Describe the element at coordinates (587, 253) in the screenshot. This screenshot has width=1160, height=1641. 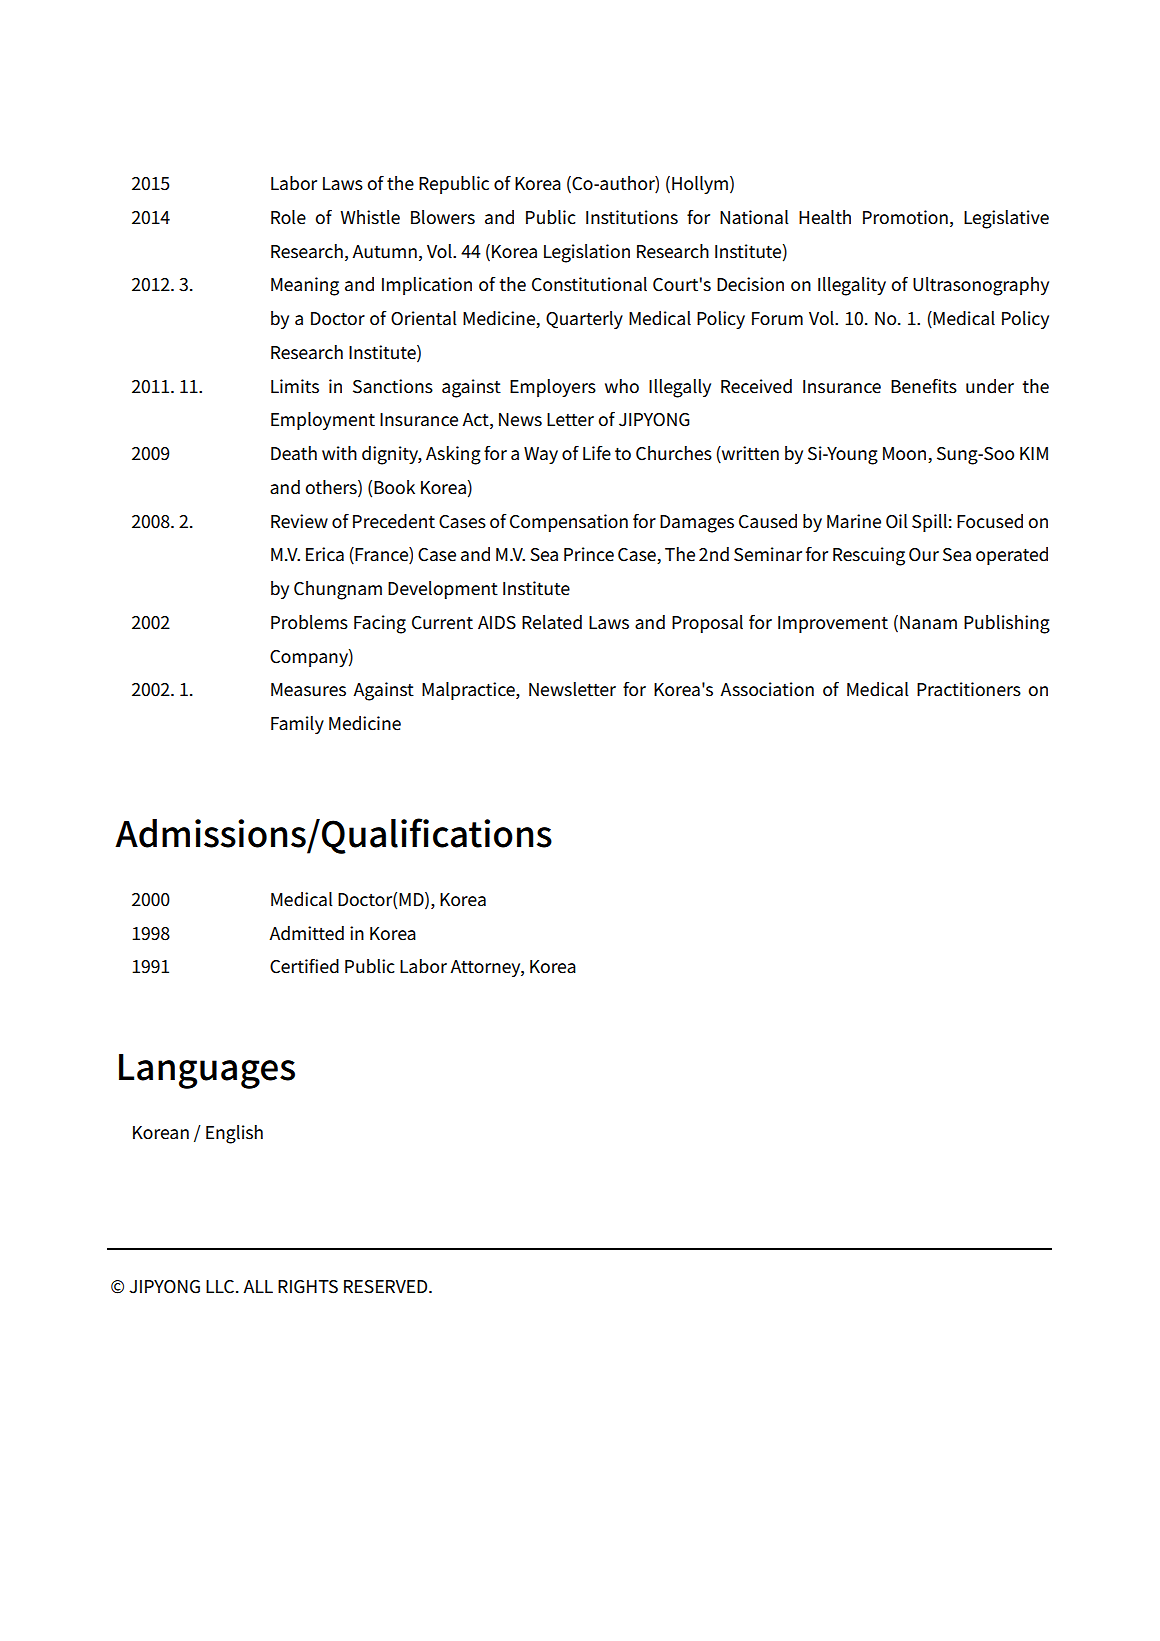
I see `Legislation` at that location.
